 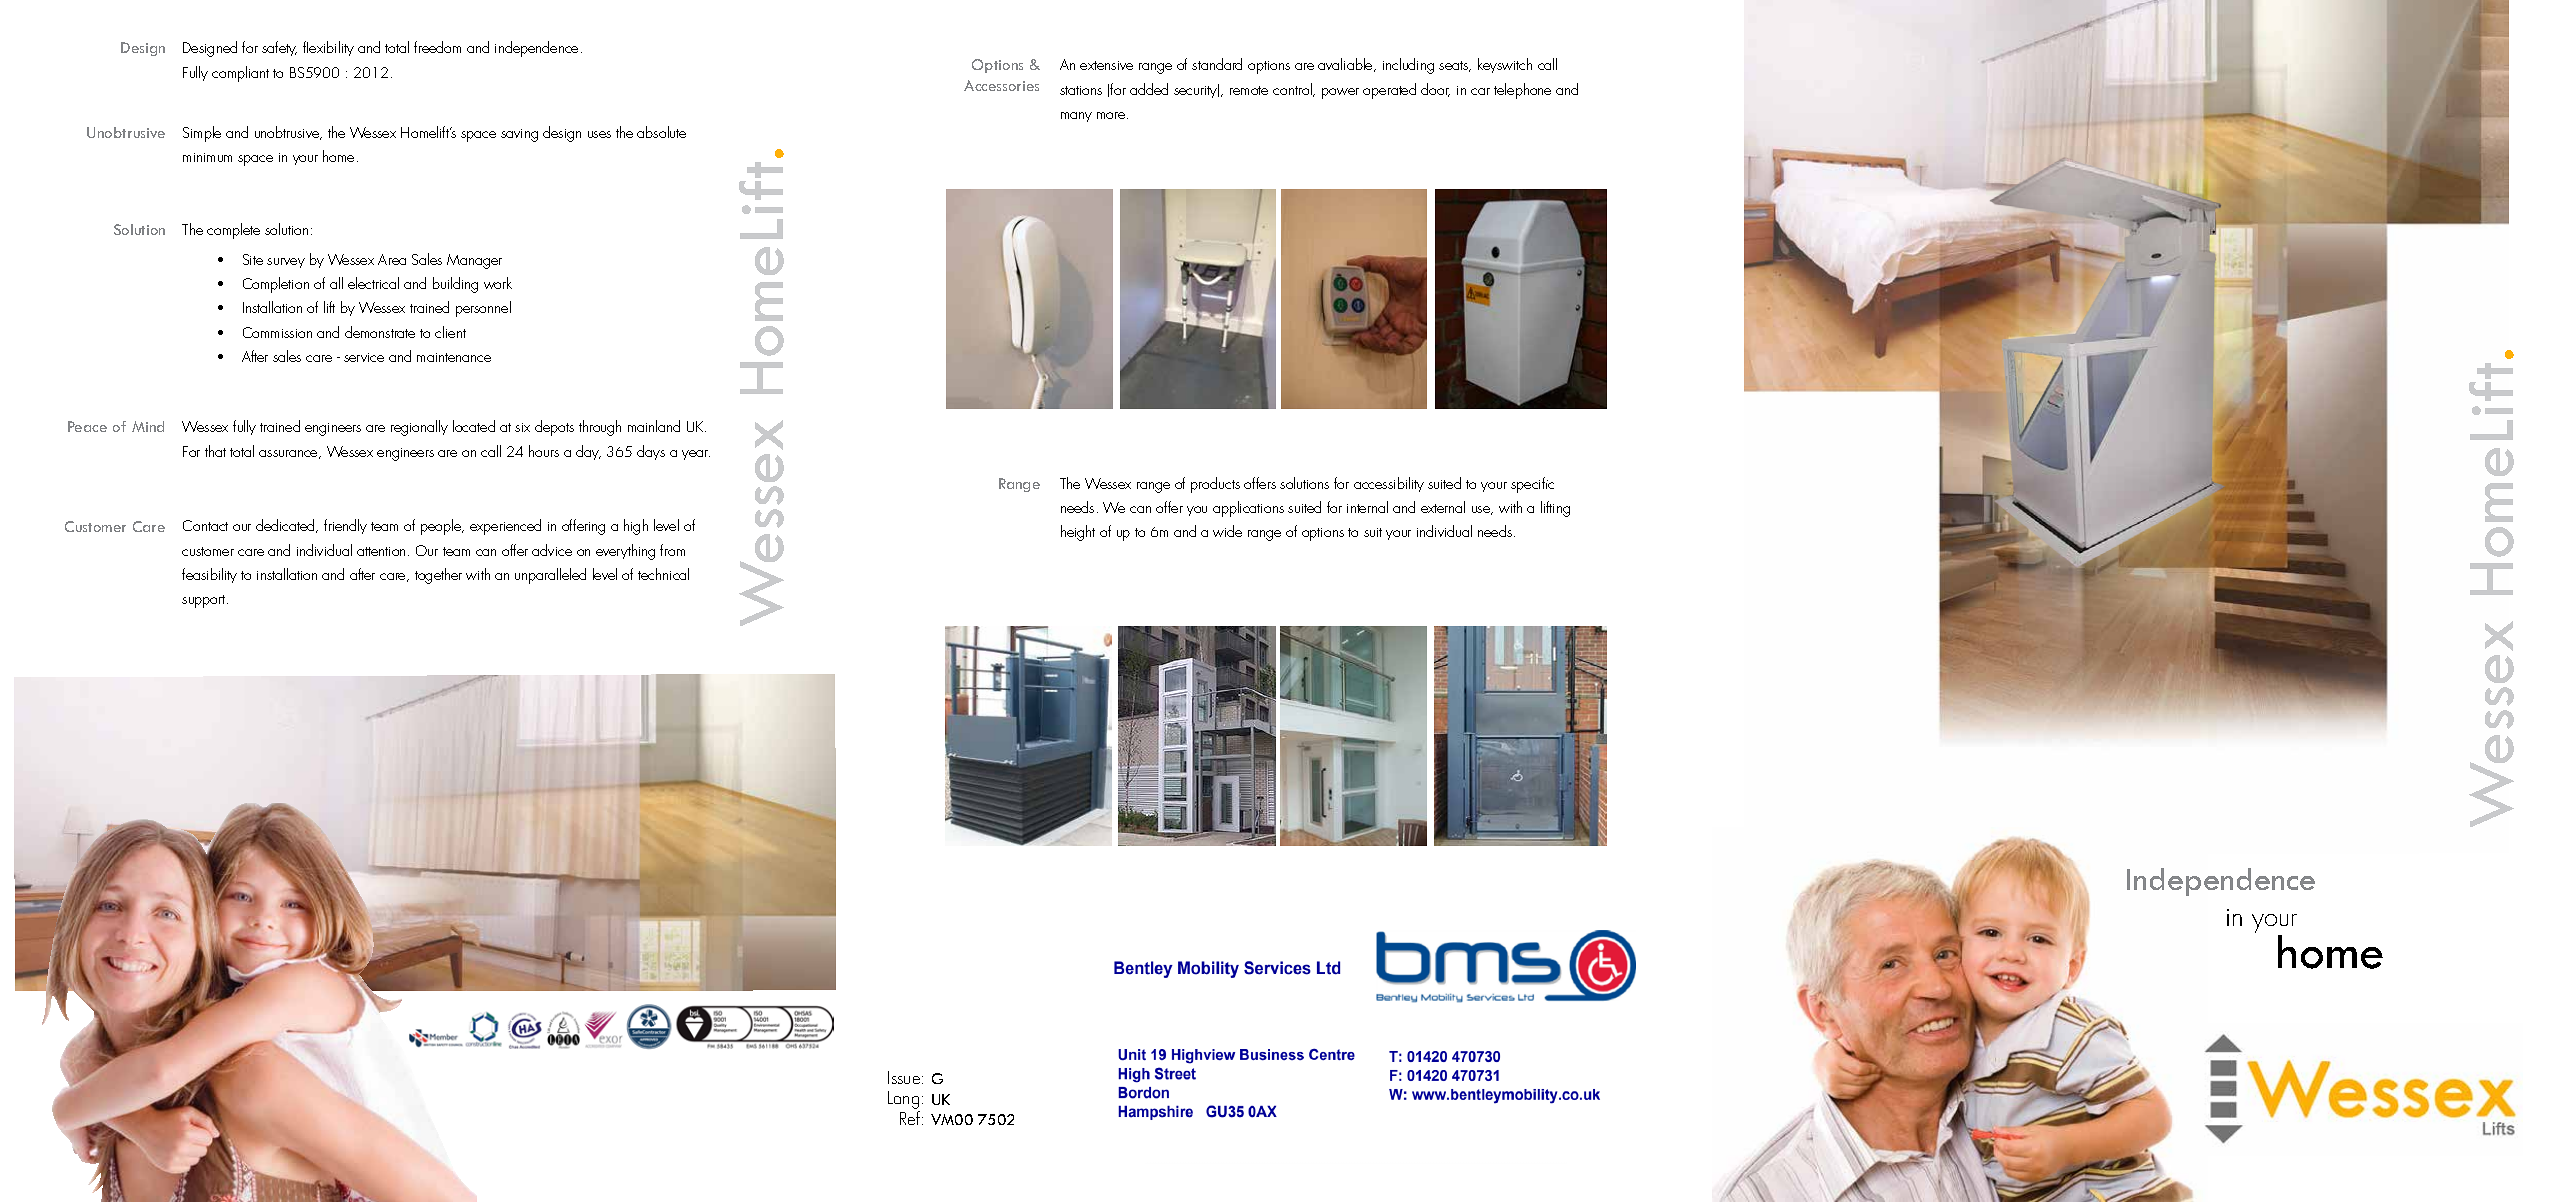 I want to click on technical, so click(x=663, y=574).
